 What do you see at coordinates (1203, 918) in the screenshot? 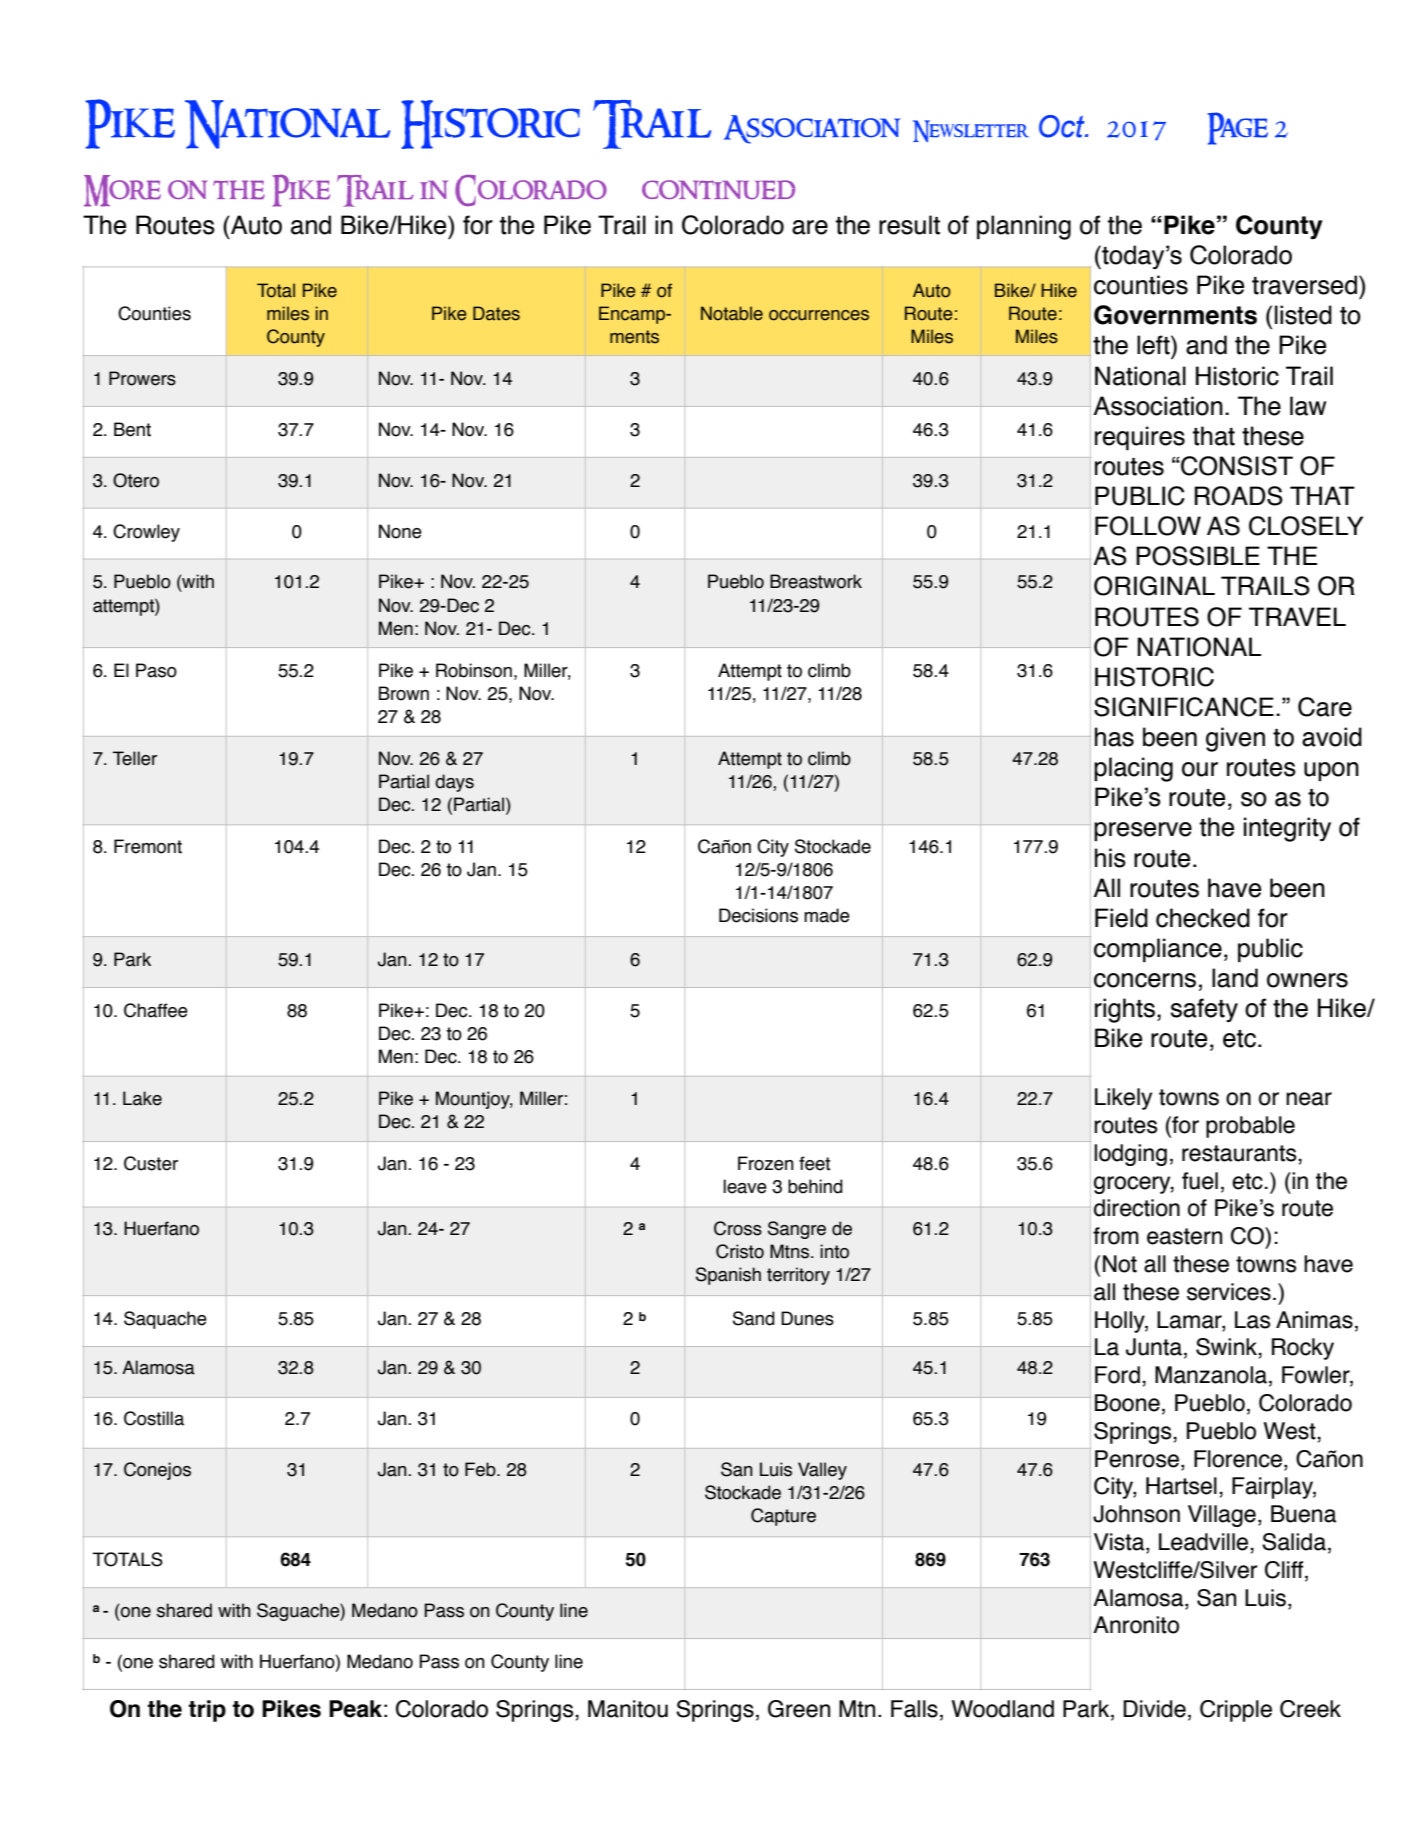
I see `checked` at bounding box center [1203, 918].
